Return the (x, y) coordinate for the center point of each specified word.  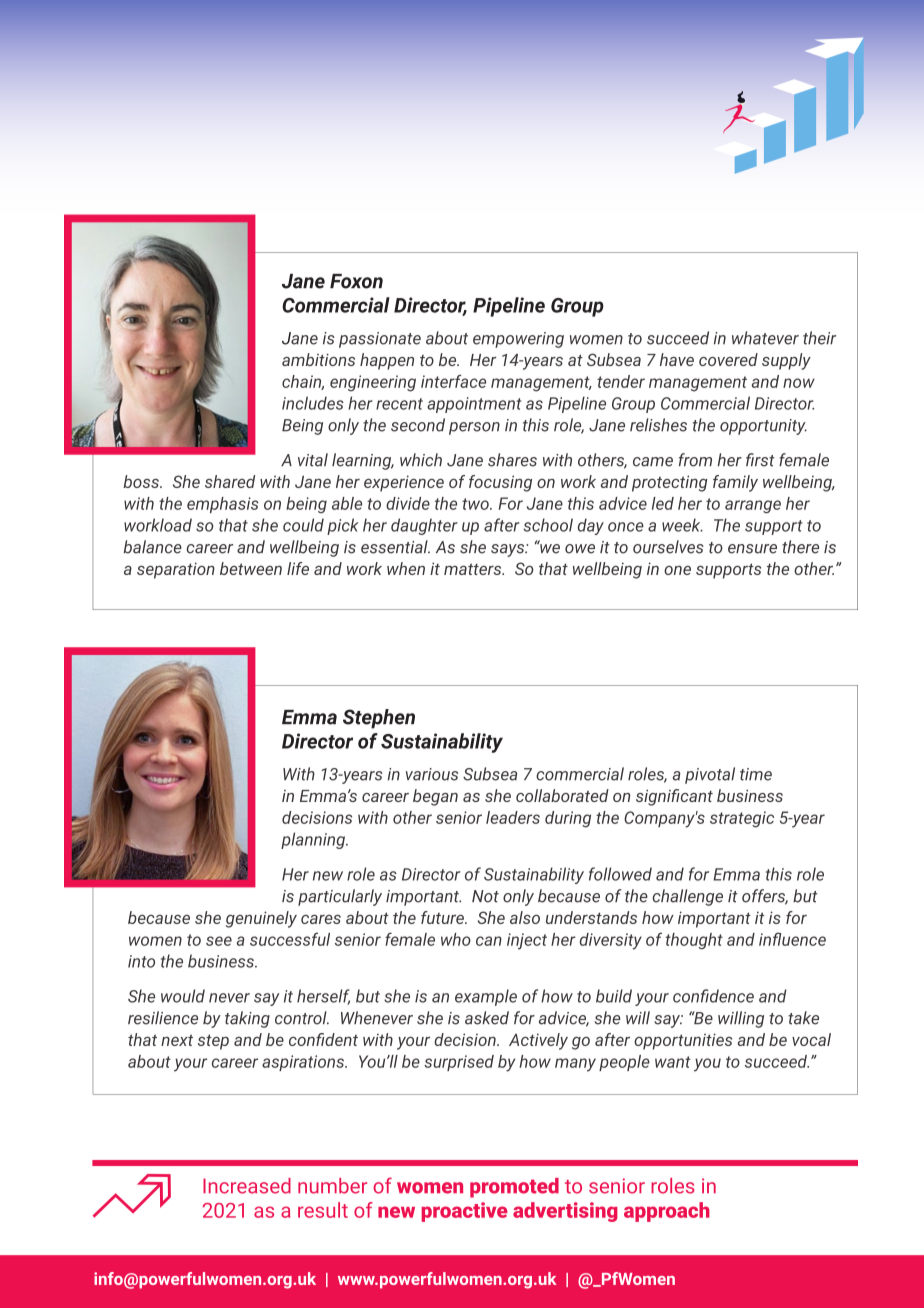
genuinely (261, 919)
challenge (687, 897)
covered (728, 359)
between (251, 568)
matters (474, 569)
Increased (247, 1186)
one (677, 570)
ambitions (318, 359)
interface (453, 381)
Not (485, 896)
